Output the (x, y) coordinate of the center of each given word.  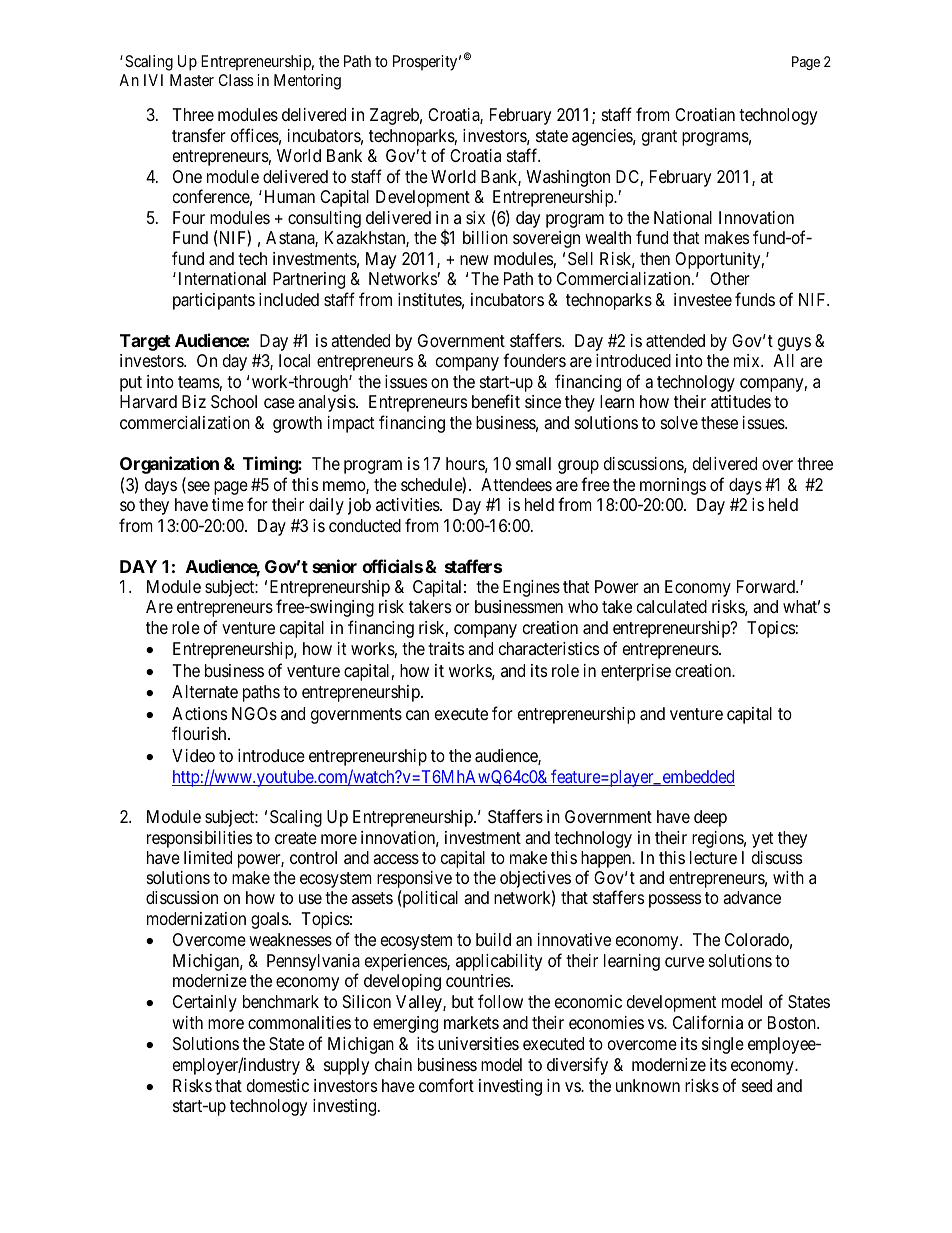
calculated (672, 607)
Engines (531, 588)
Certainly (205, 1003)
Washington (568, 178)
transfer (199, 135)
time (228, 504)
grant (659, 138)
